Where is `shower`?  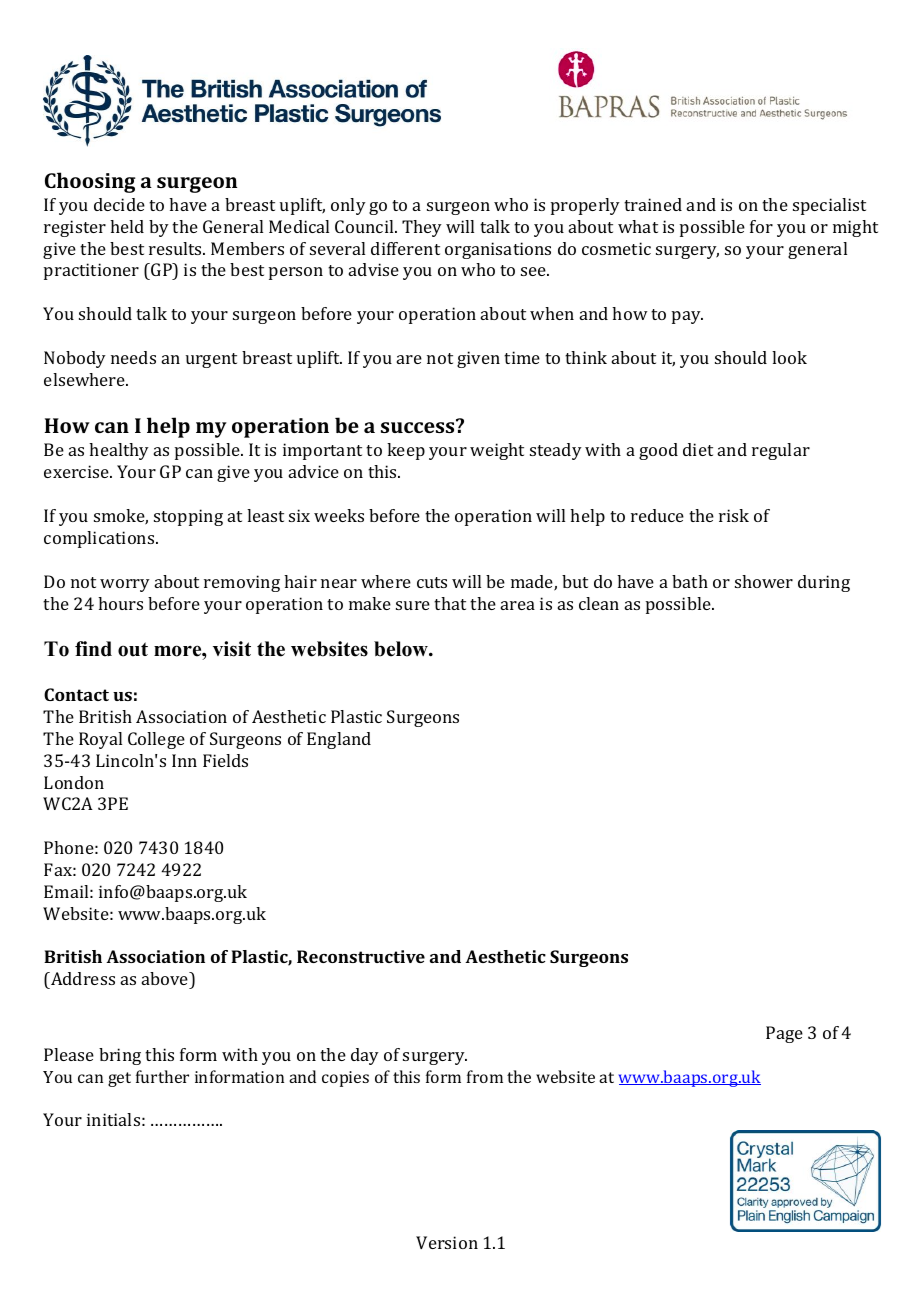 shower is located at coordinates (764, 581).
